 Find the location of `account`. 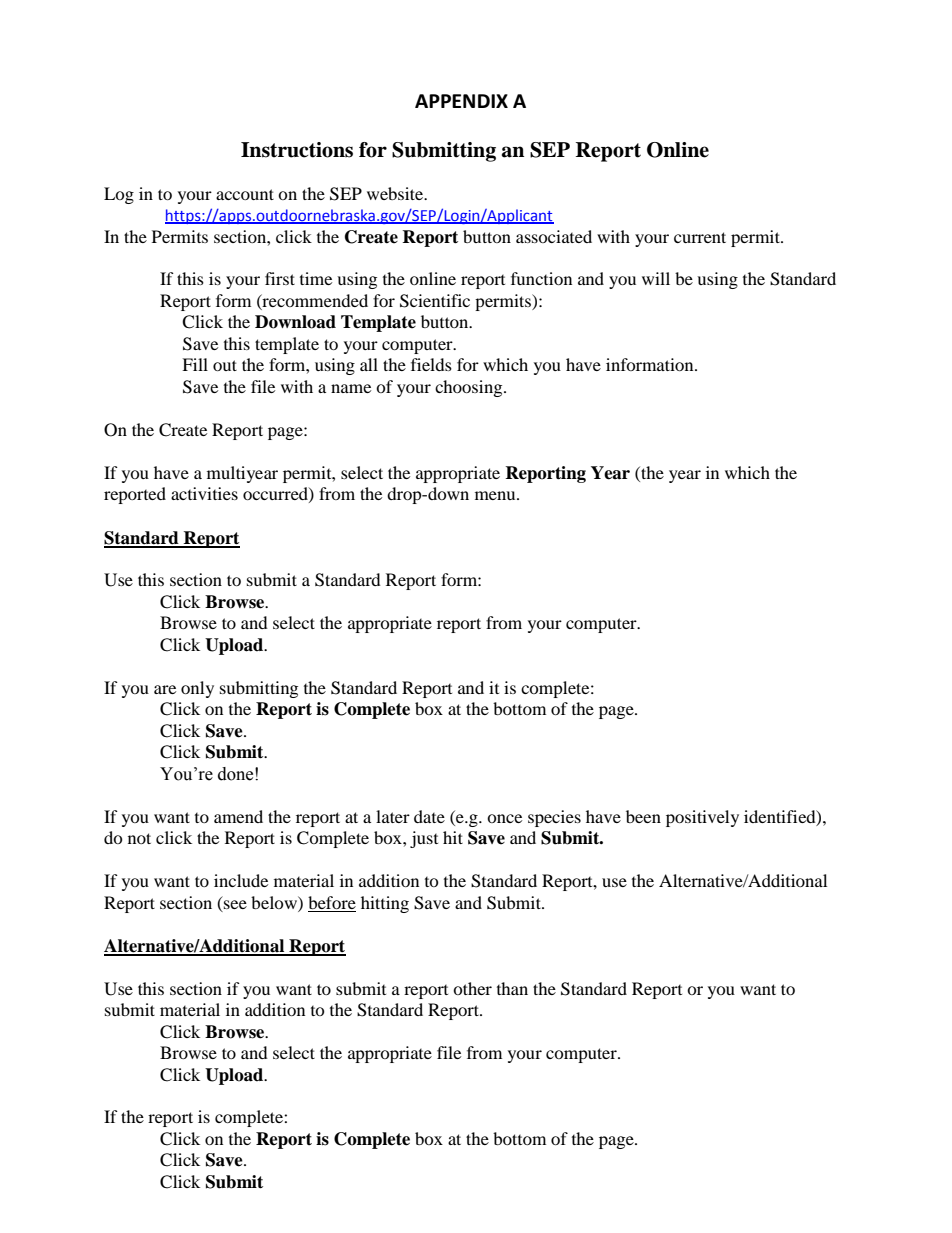

account is located at coordinates (245, 194).
